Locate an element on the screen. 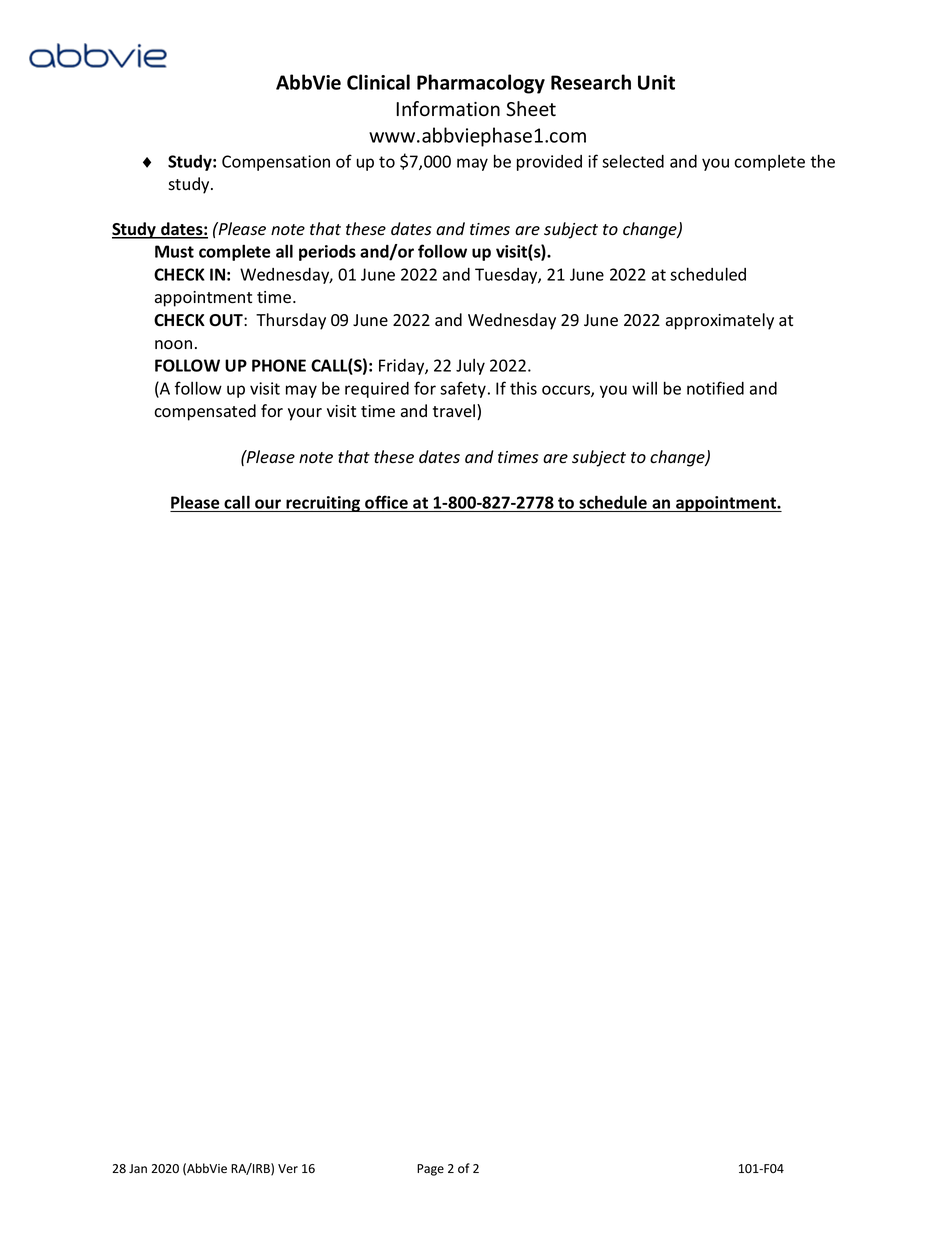 Image resolution: width=952 pixels, height=1233 pixels. Jan is located at coordinates (138, 1168).
